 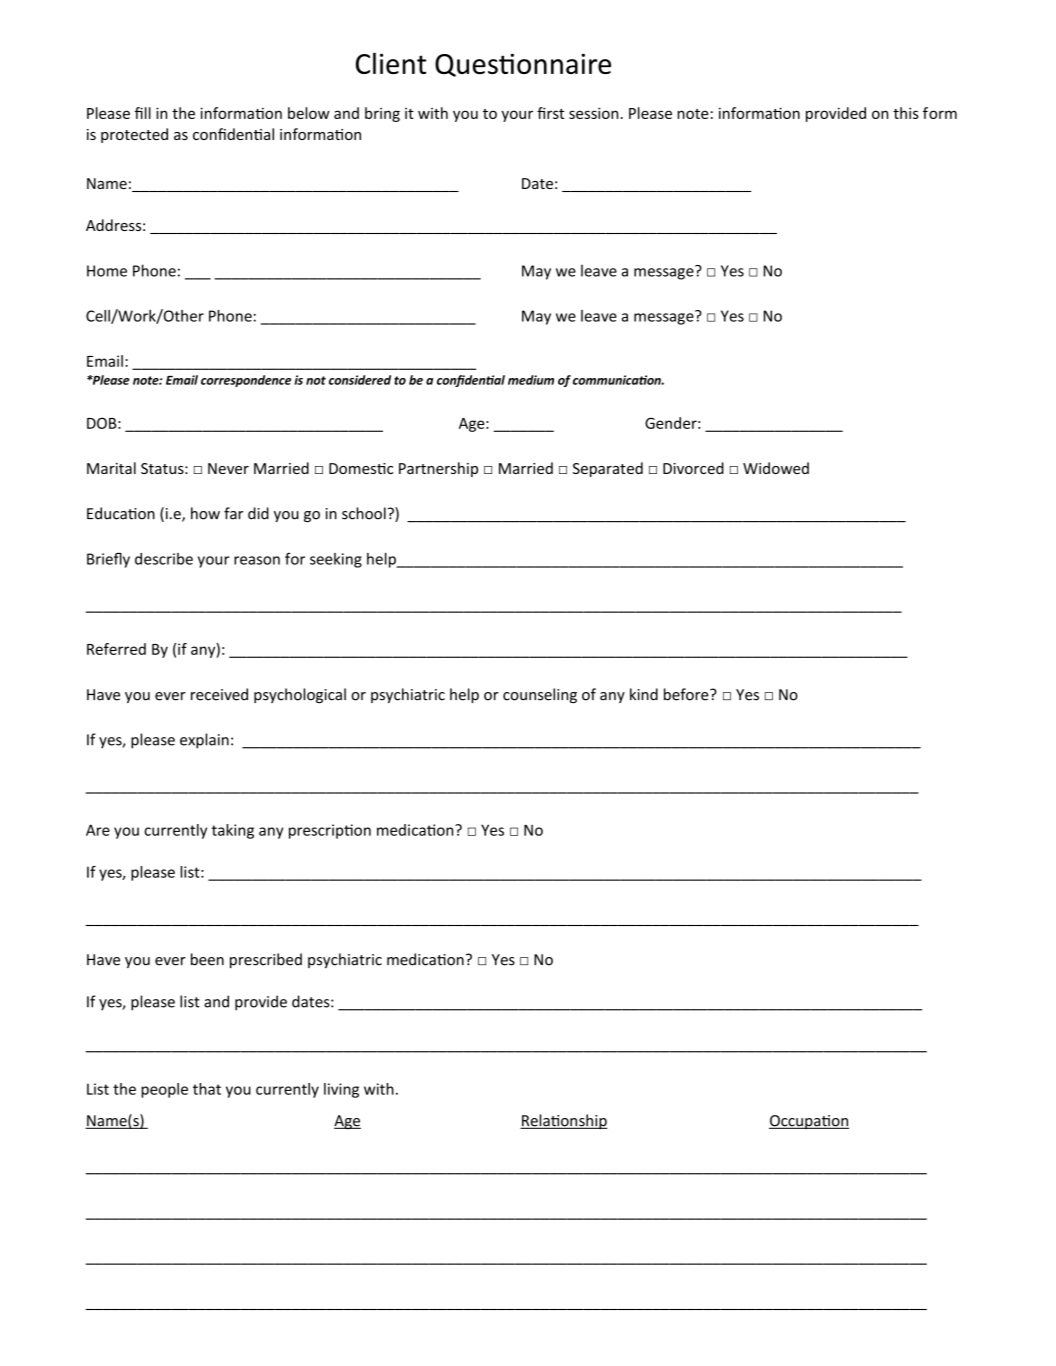 What do you see at coordinates (143, 113) in the screenshot?
I see `fill` at bounding box center [143, 113].
